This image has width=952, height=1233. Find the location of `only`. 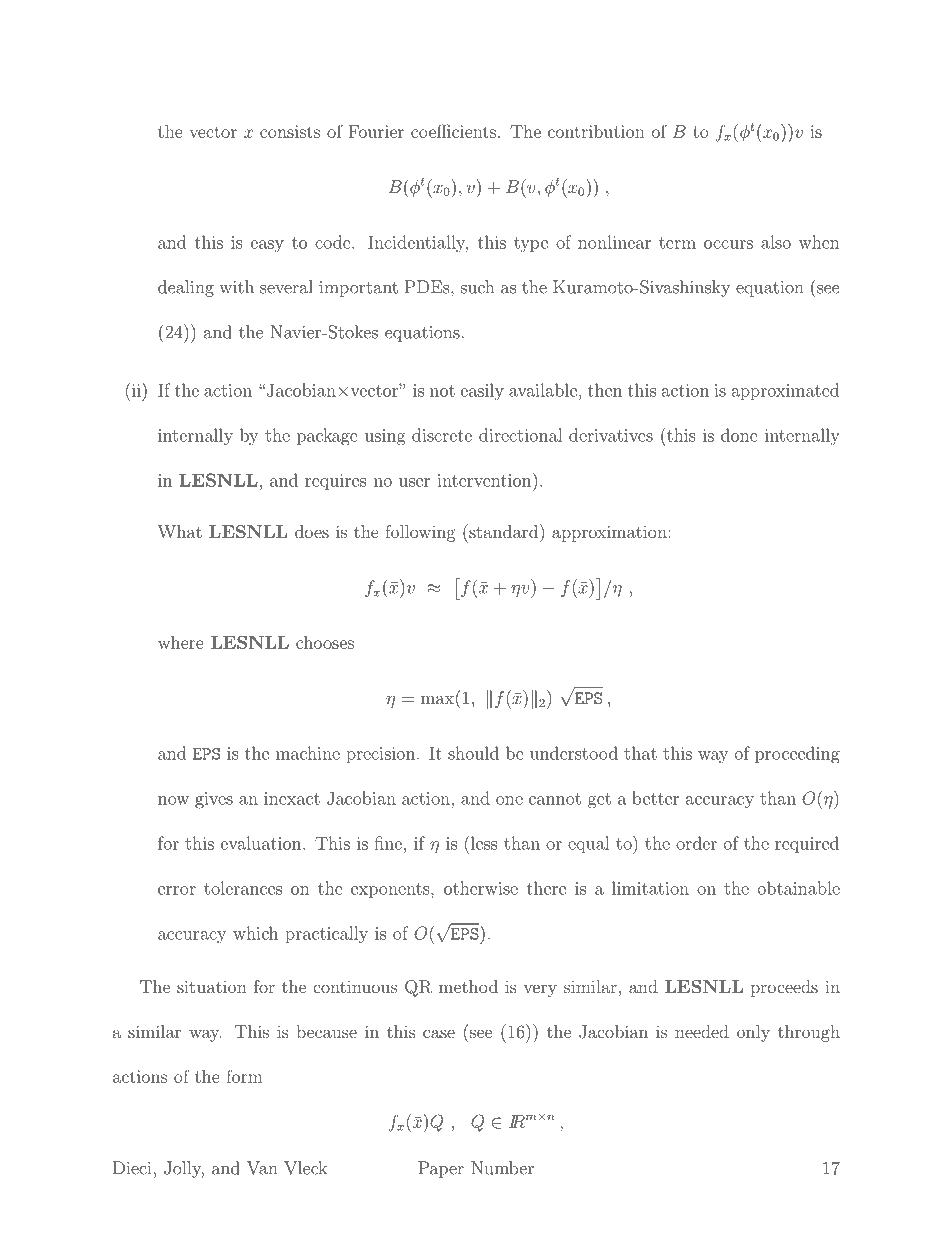

only is located at coordinates (753, 1033).
